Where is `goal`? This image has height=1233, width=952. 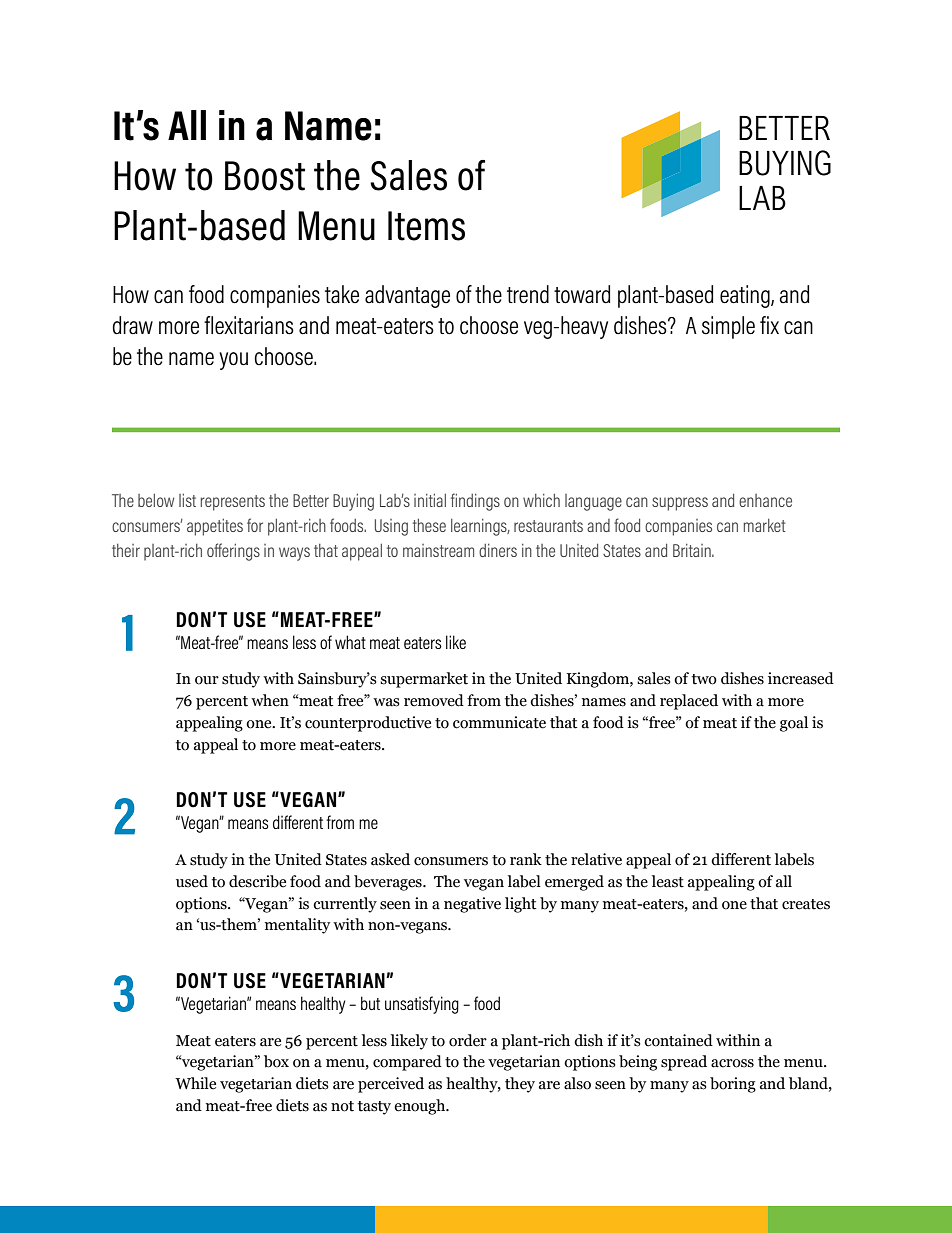 goal is located at coordinates (794, 724).
